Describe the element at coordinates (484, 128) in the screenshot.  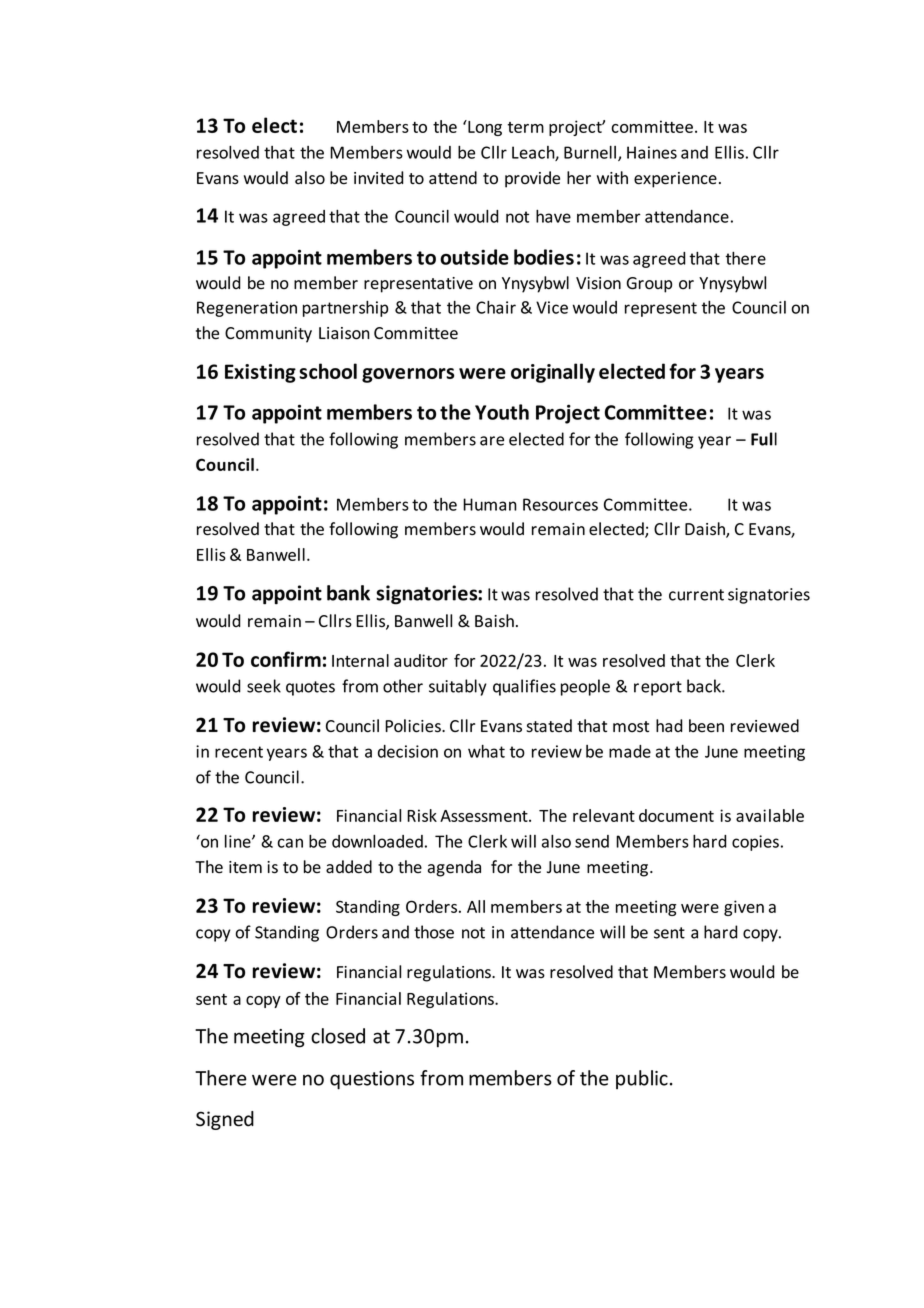
I see `Long` at that location.
